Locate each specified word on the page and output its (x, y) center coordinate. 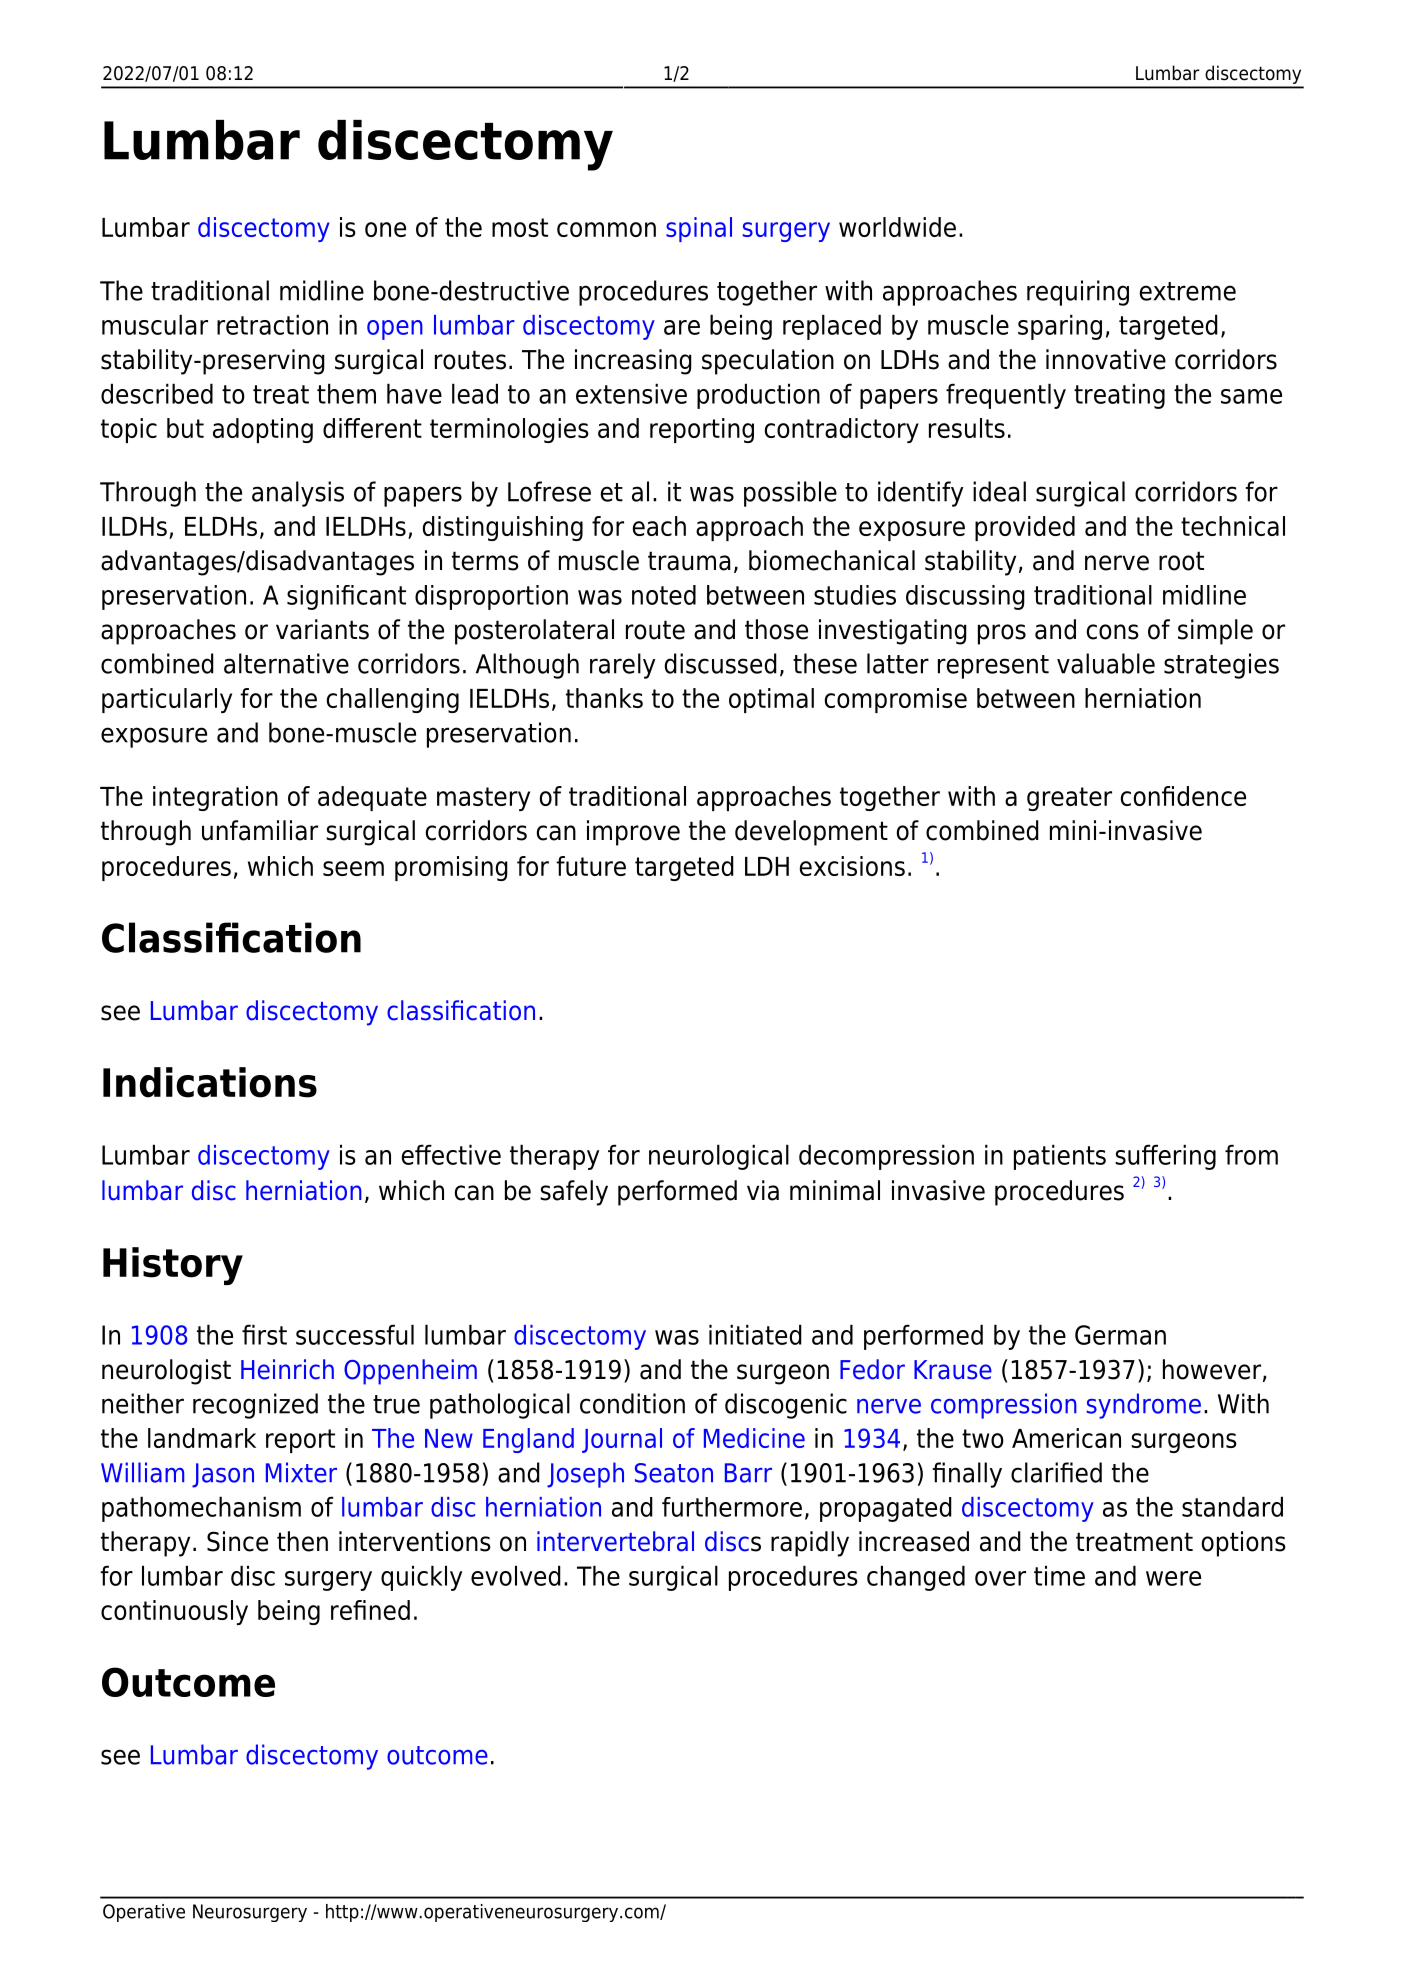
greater (1069, 799)
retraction (272, 324)
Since (237, 1541)
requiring (1078, 293)
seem (353, 868)
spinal (699, 229)
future (591, 866)
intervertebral (615, 1541)
